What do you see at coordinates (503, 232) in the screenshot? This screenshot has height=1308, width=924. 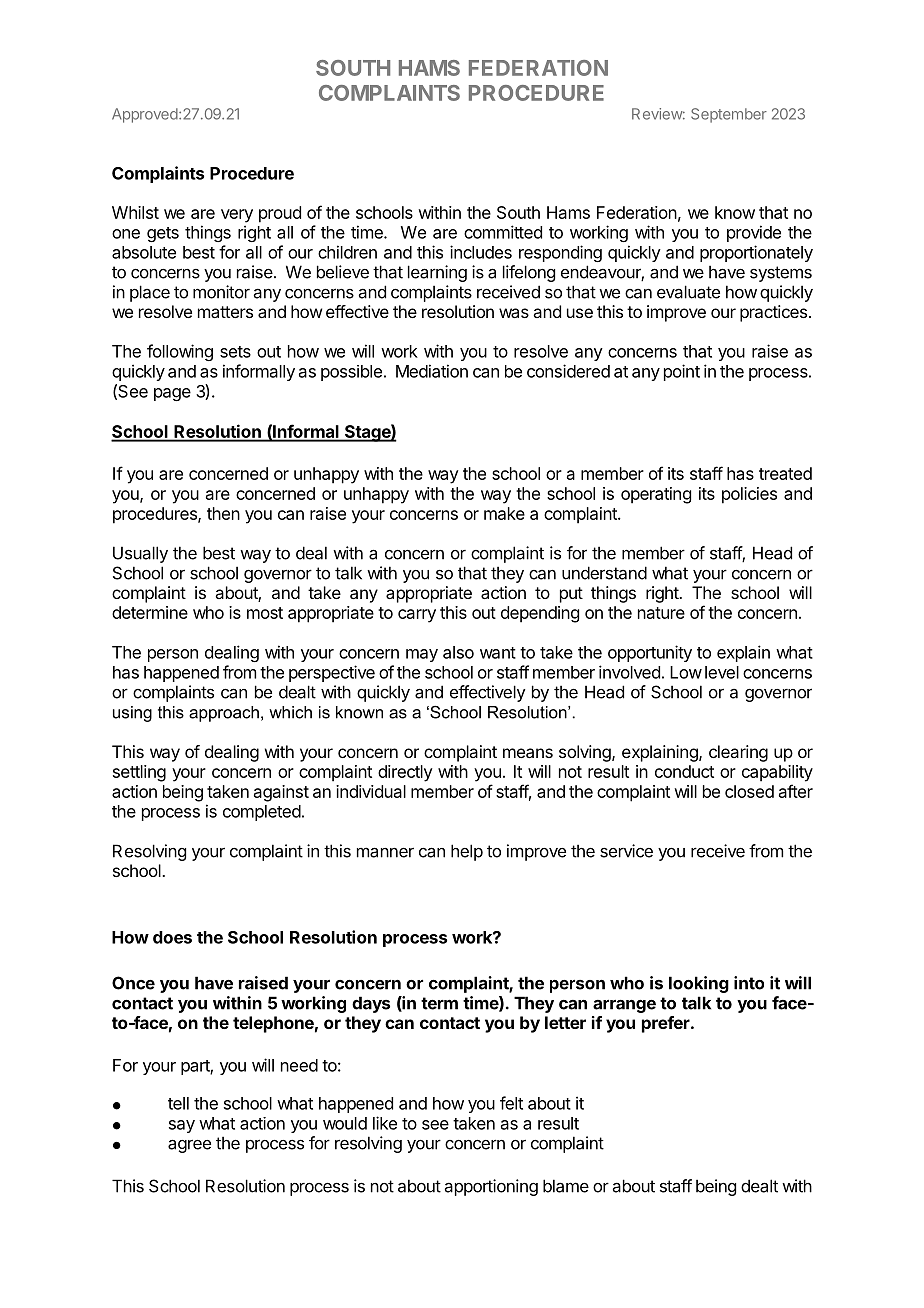 I see `committed` at bounding box center [503, 232].
